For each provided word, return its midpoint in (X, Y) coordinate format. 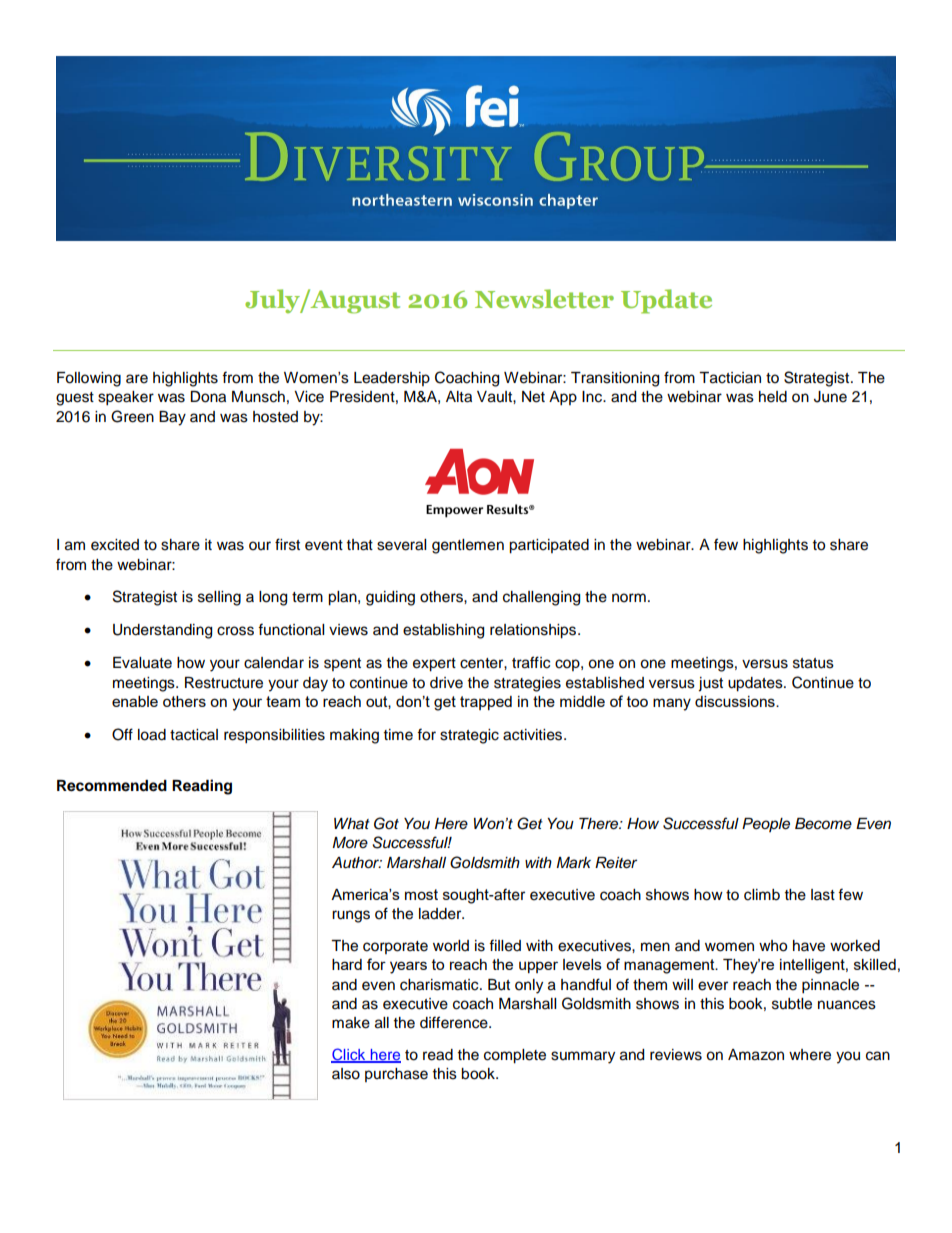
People (766, 825)
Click (349, 1055)
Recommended (112, 786)
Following (89, 379)
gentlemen (468, 546)
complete (515, 1056)
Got (386, 823)
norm (629, 598)
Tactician (730, 378)
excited (115, 545)
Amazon (756, 1055)
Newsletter (544, 298)
